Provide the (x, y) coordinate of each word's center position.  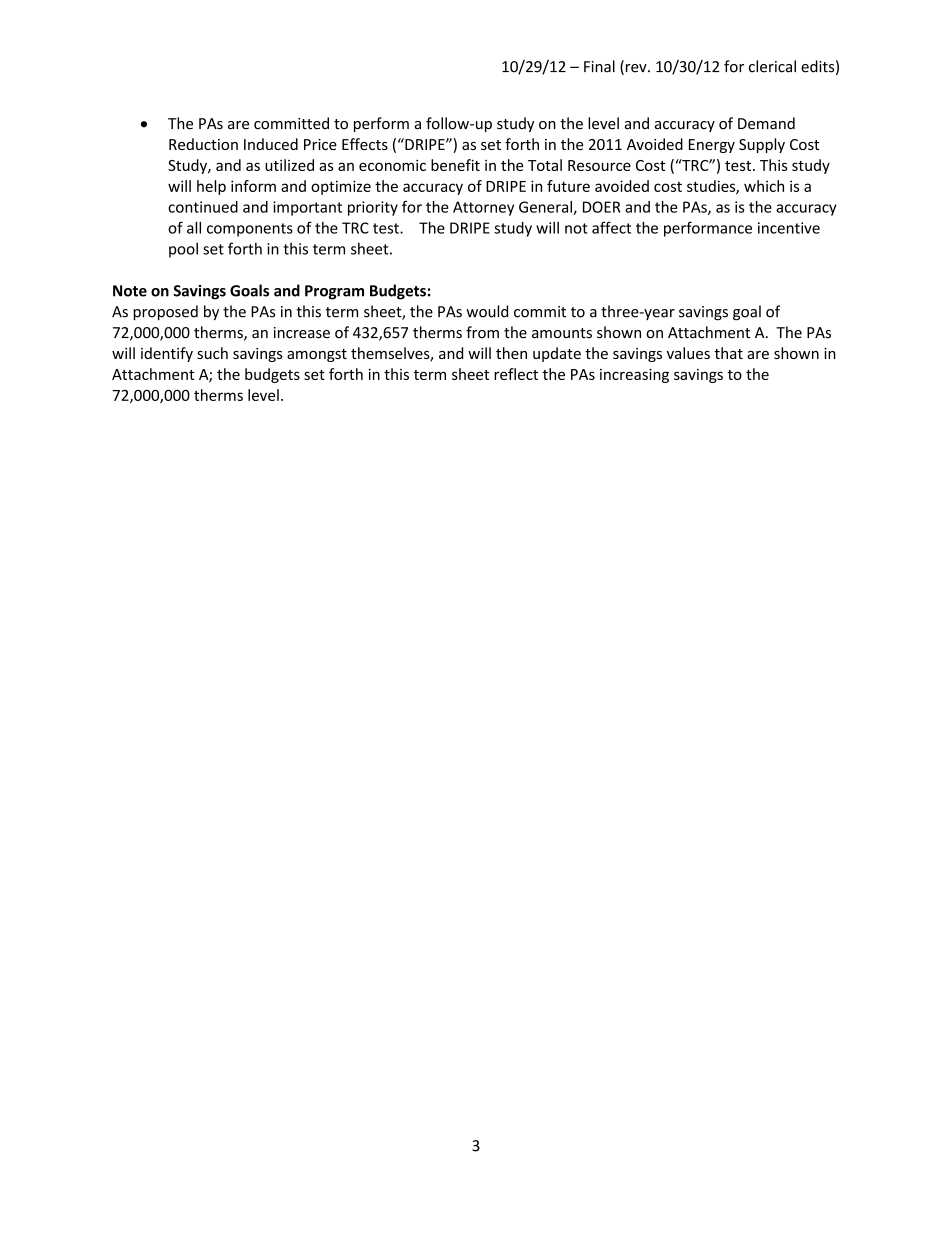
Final (599, 66)
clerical (772, 66)
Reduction (203, 144)
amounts (562, 333)
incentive (789, 228)
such (212, 353)
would (487, 311)
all (194, 227)
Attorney (483, 208)
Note (130, 291)
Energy (712, 146)
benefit (455, 165)
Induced (271, 144)
